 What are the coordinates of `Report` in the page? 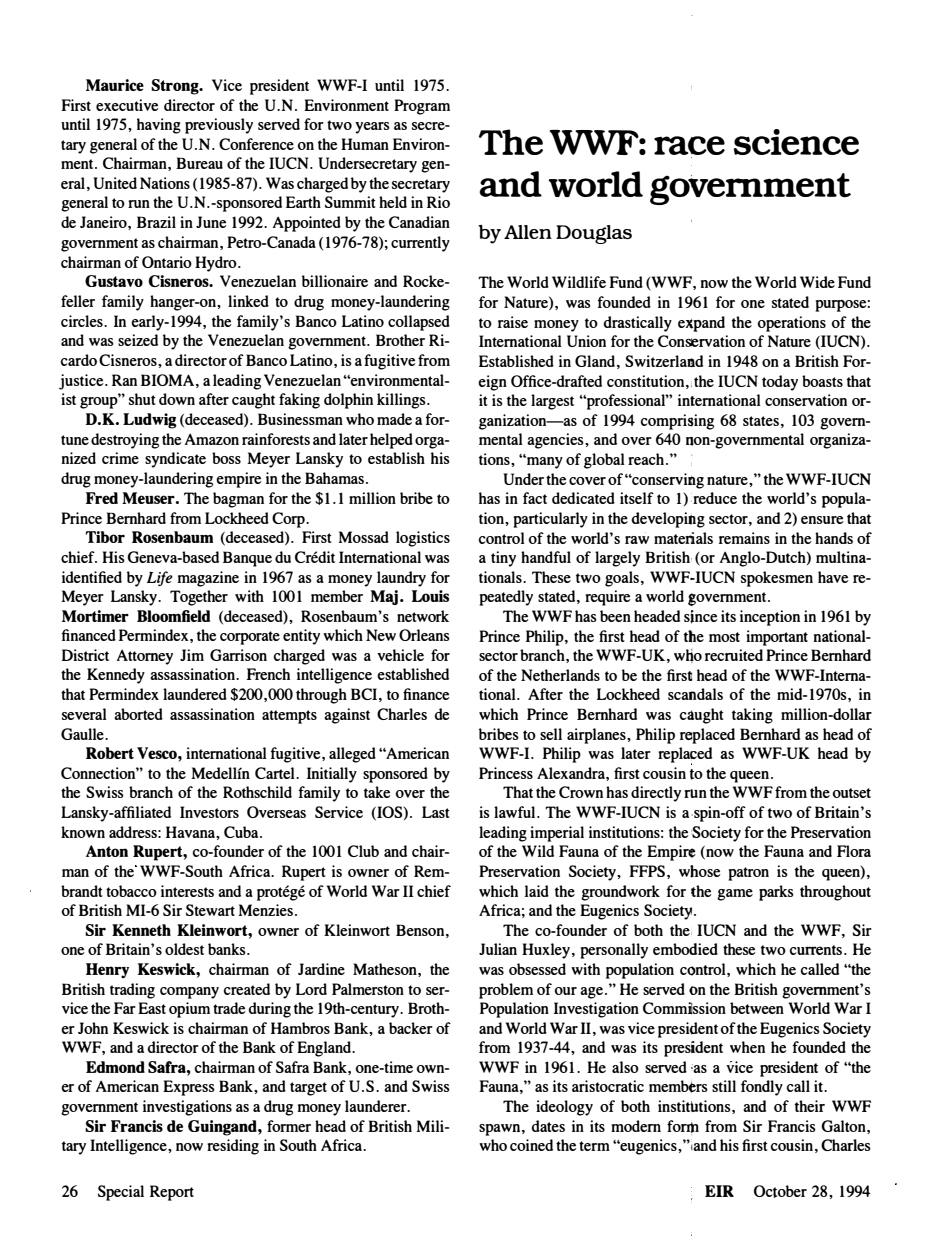 It's located at (172, 1193).
